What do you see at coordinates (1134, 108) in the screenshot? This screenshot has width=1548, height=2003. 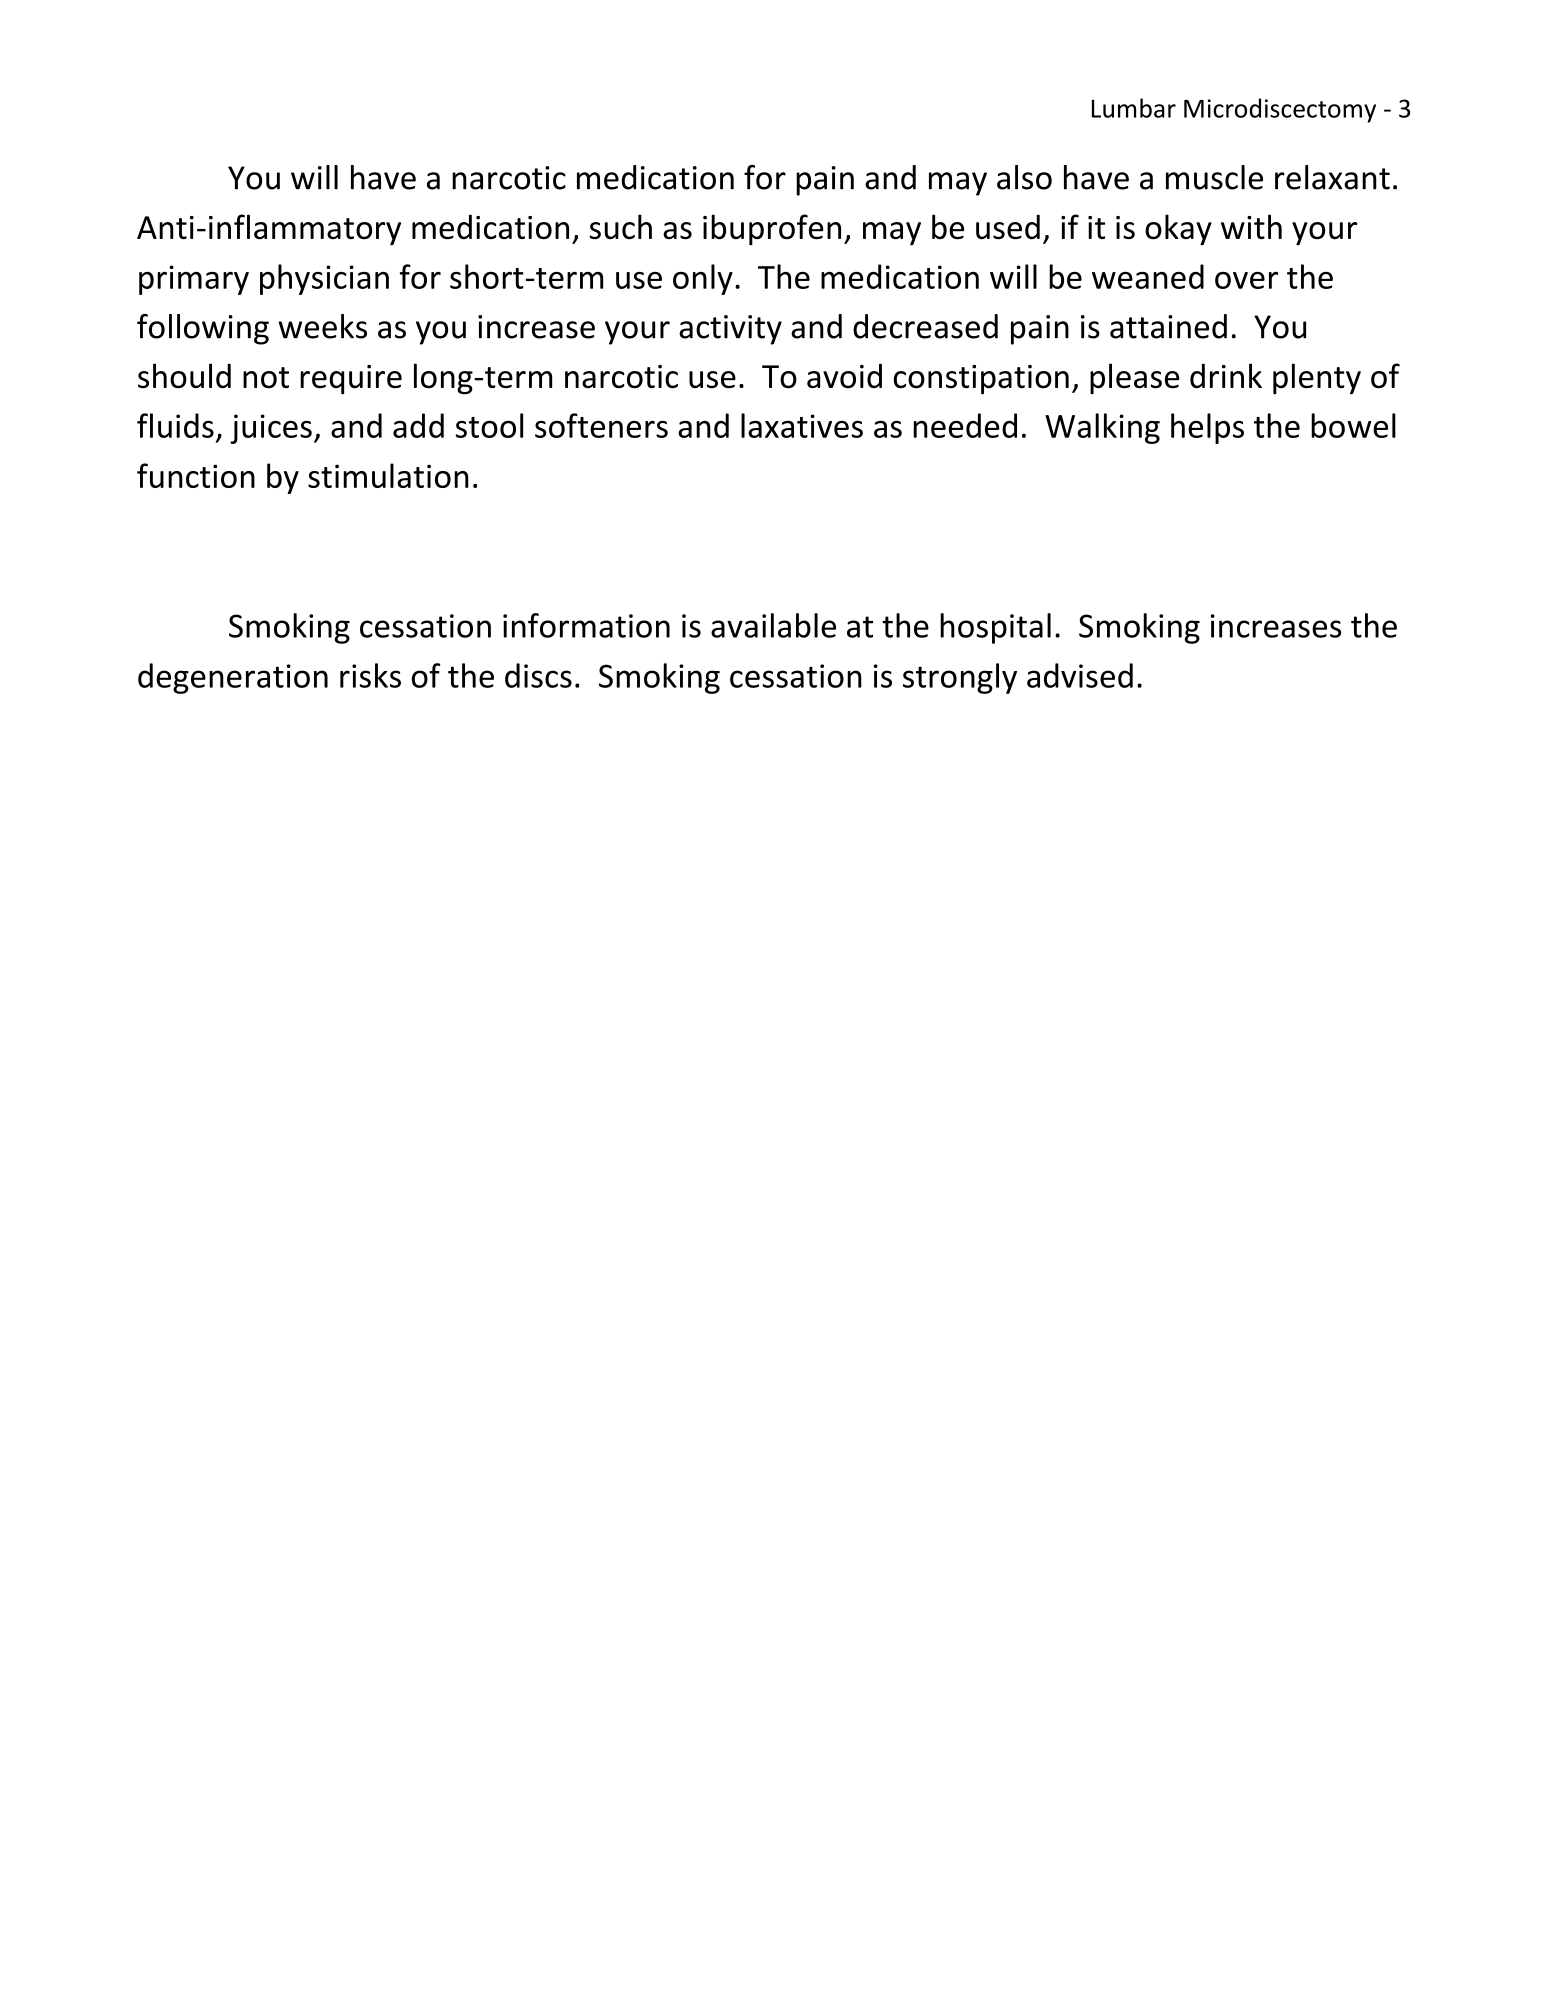 I see `Lumbar` at bounding box center [1134, 108].
